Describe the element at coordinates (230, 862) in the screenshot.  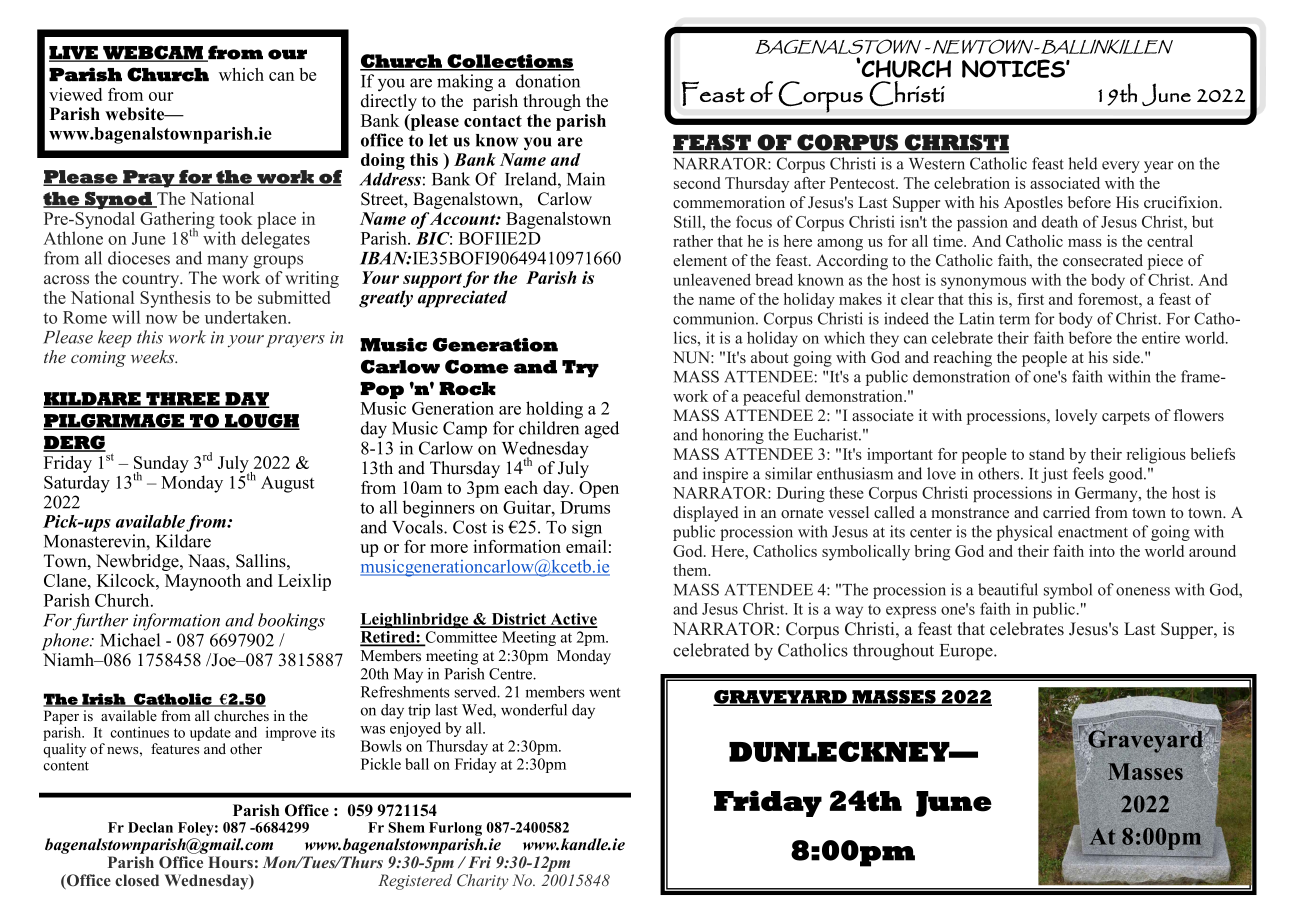
I see `Hours` at that location.
